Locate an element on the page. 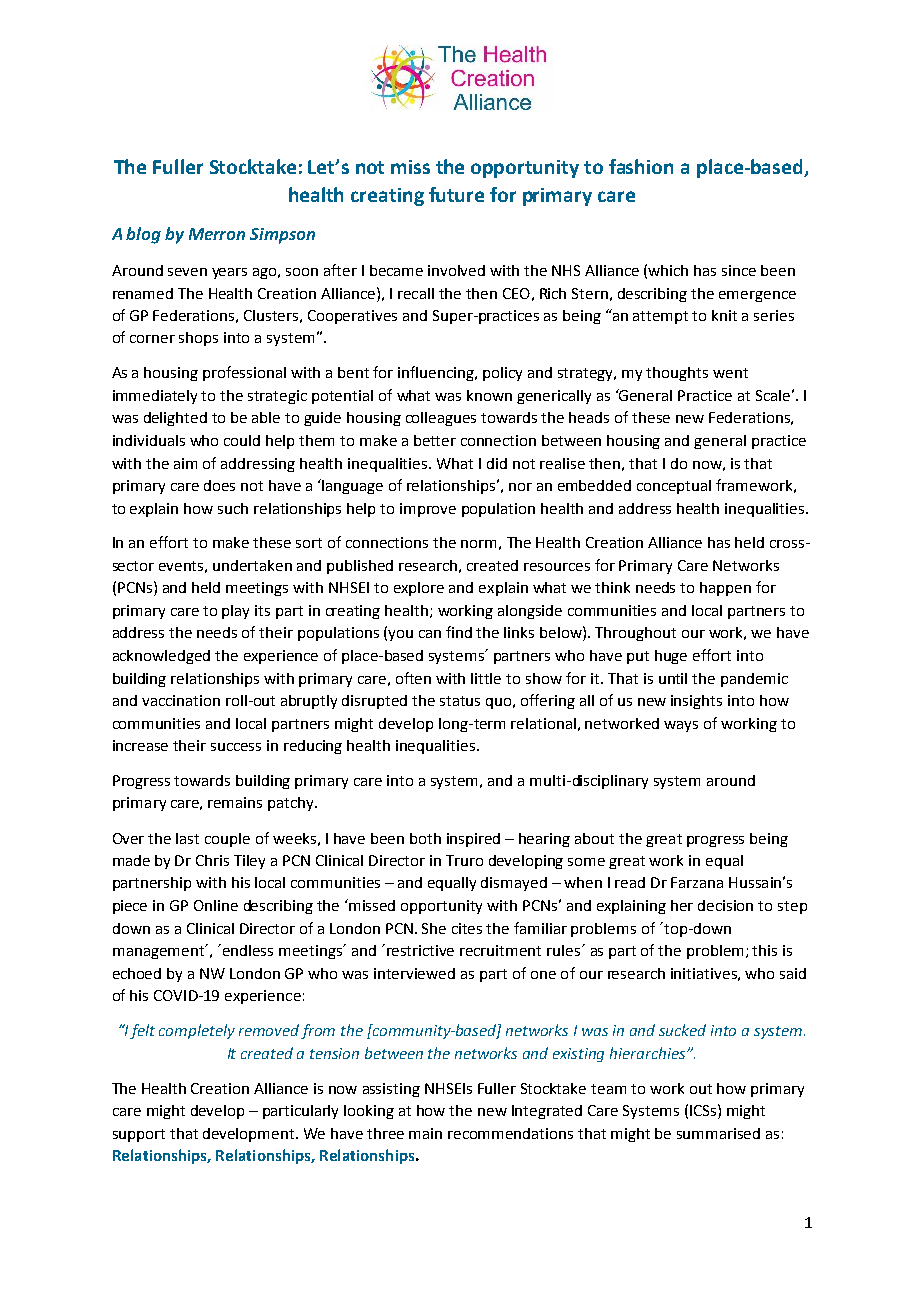 The image size is (924, 1308). inspired is located at coordinates (473, 840).
